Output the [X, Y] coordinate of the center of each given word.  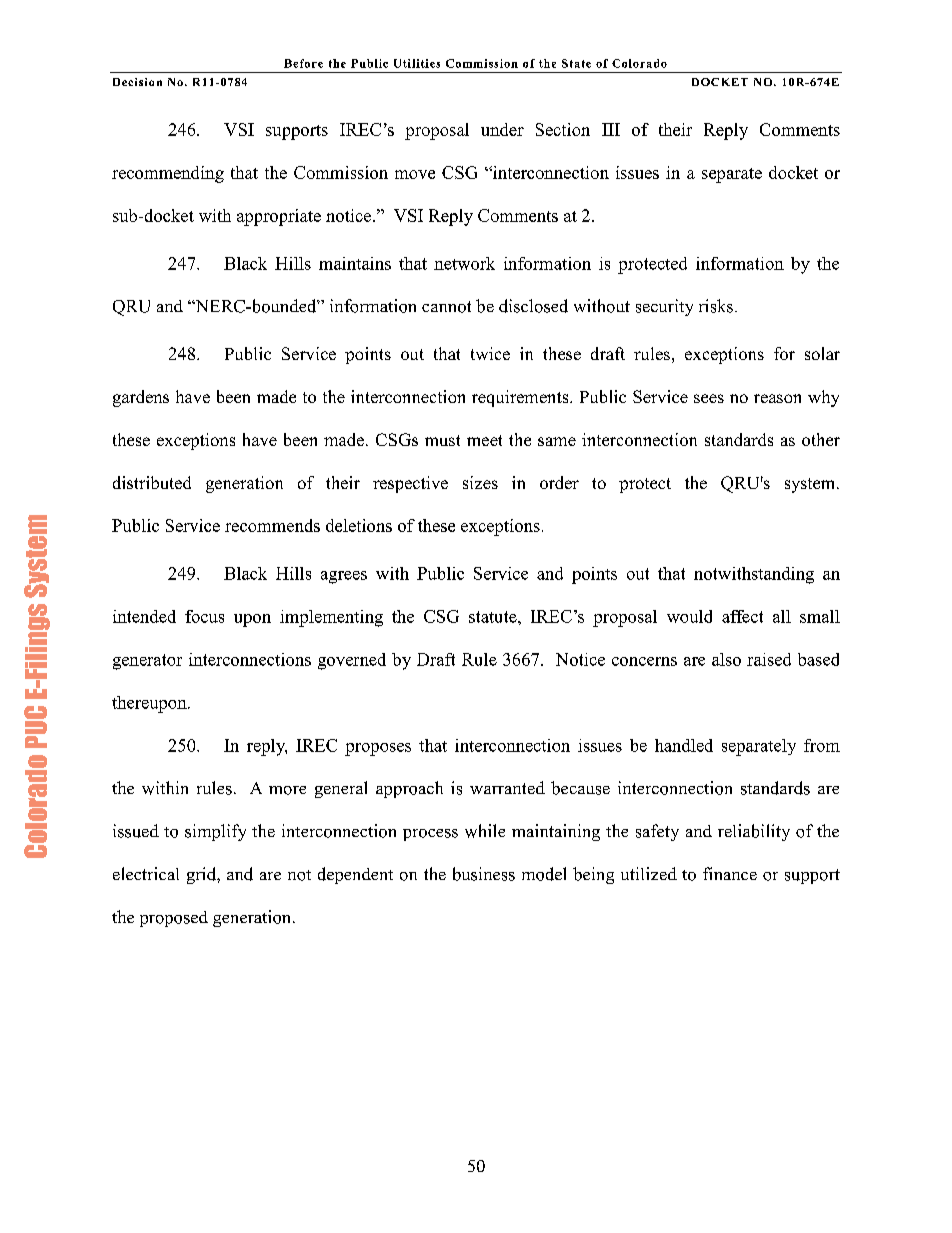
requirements [521, 398]
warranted [507, 787]
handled [684, 745]
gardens [141, 398]
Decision [137, 82]
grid [202, 875]
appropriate [279, 217]
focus [204, 616]
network [464, 263]
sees [709, 398]
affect [742, 616]
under [502, 129]
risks [716, 306]
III [611, 129]
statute [494, 617]
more [287, 790]
